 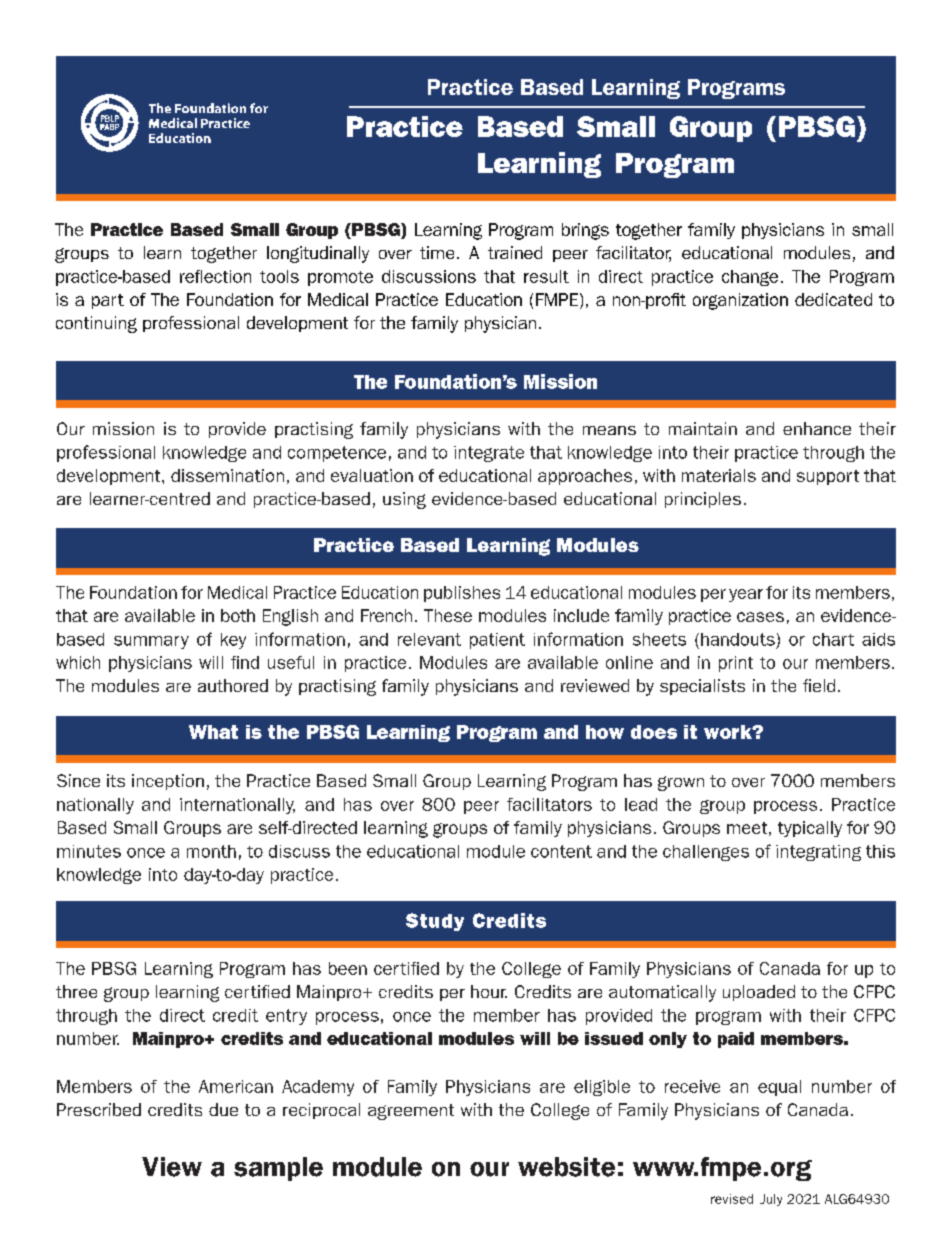 I want to click on sample, so click(x=278, y=1169).
